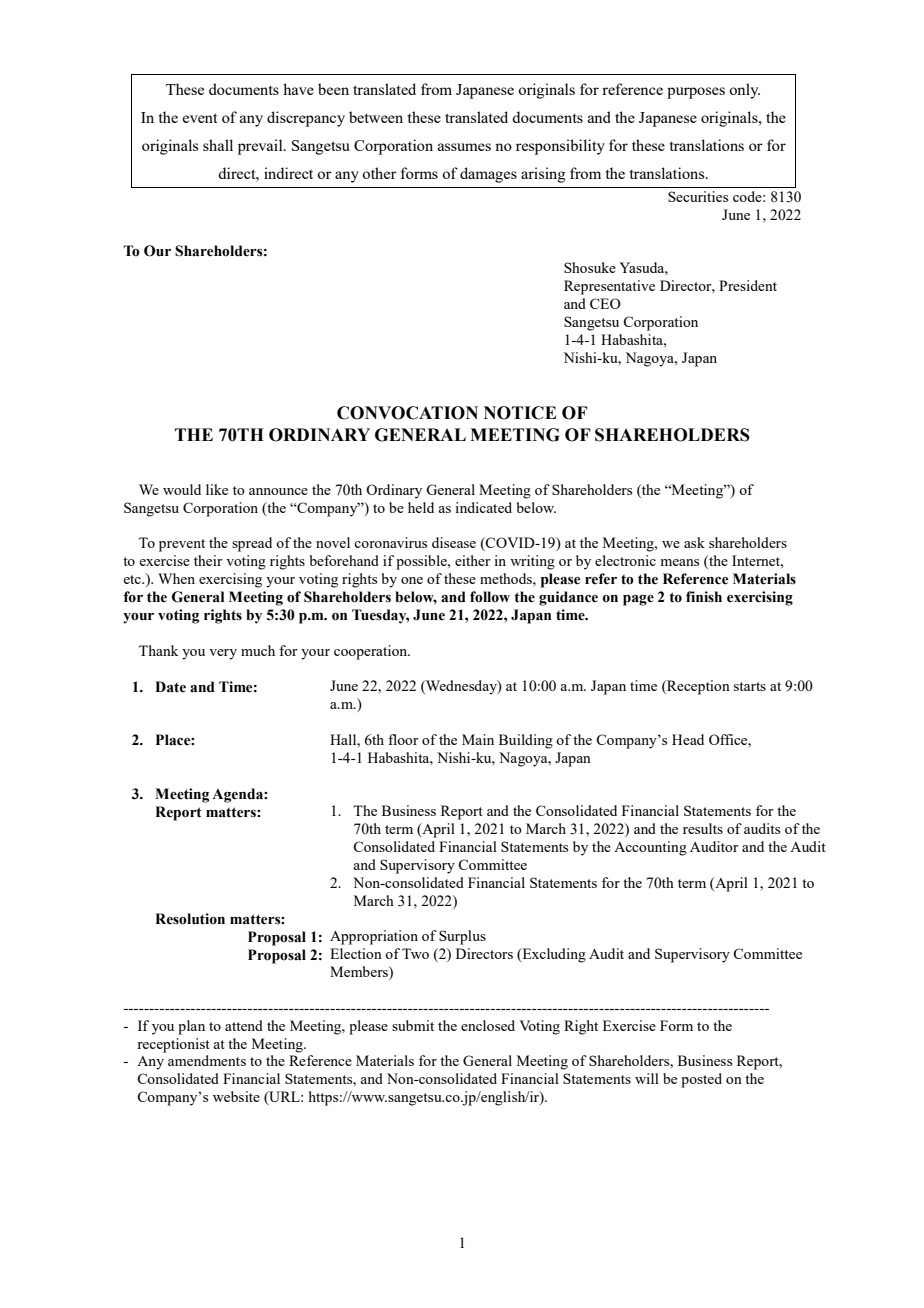  Describe the element at coordinates (261, 147) in the screenshot. I see `prevail` at that location.
